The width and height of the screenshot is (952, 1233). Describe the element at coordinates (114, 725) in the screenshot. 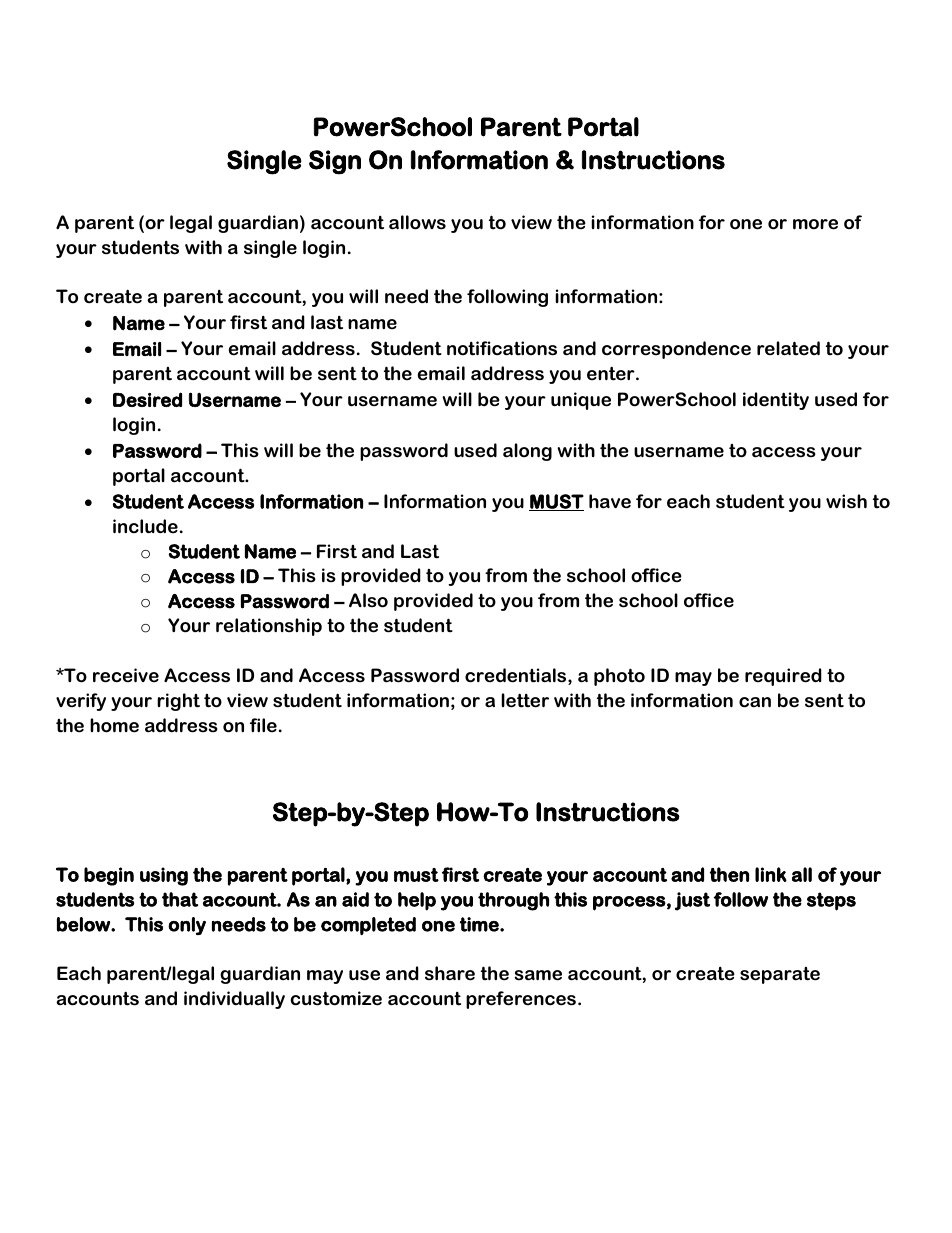

I see `home` at that location.
